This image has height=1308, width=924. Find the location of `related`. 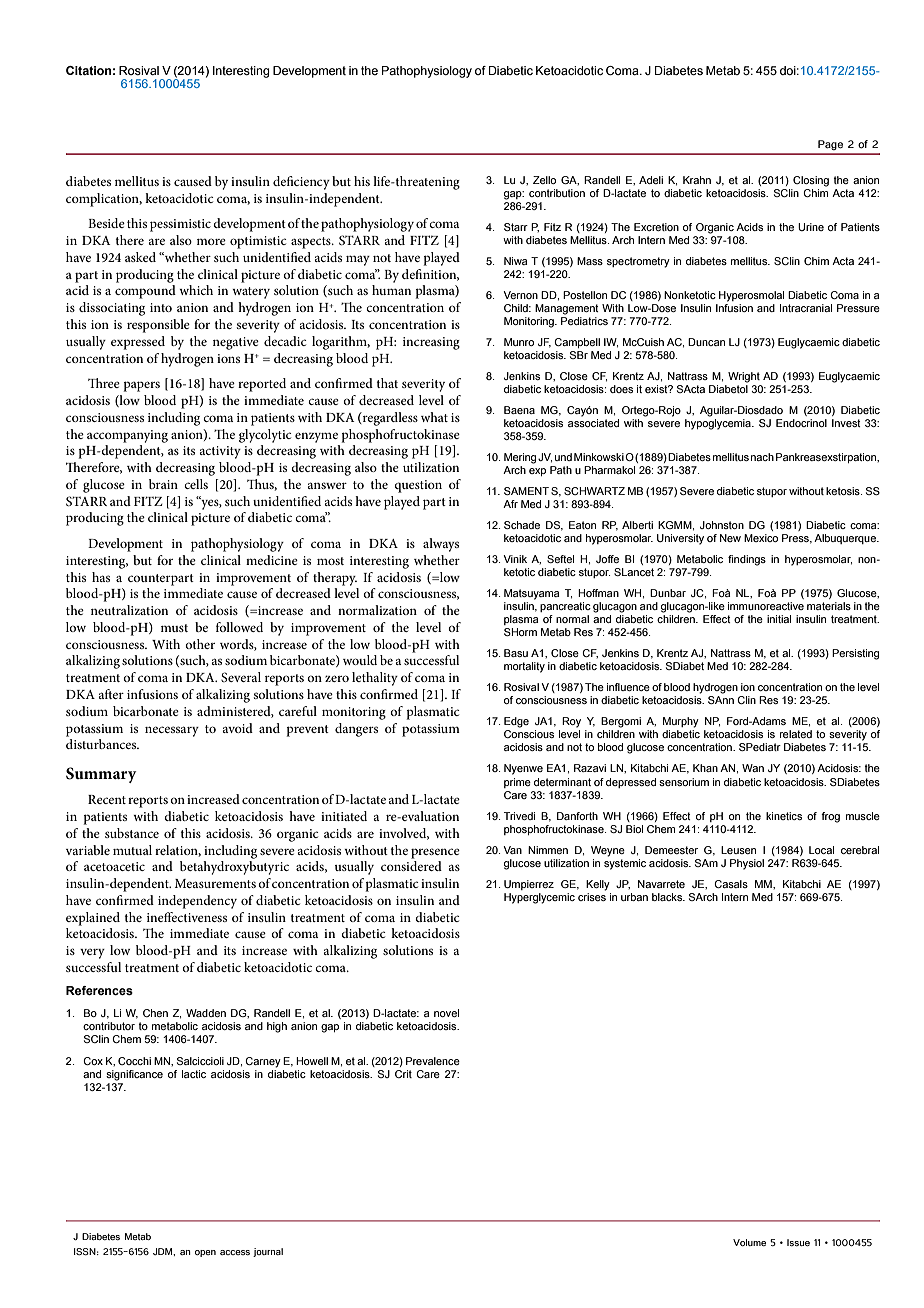

related is located at coordinates (796, 734).
